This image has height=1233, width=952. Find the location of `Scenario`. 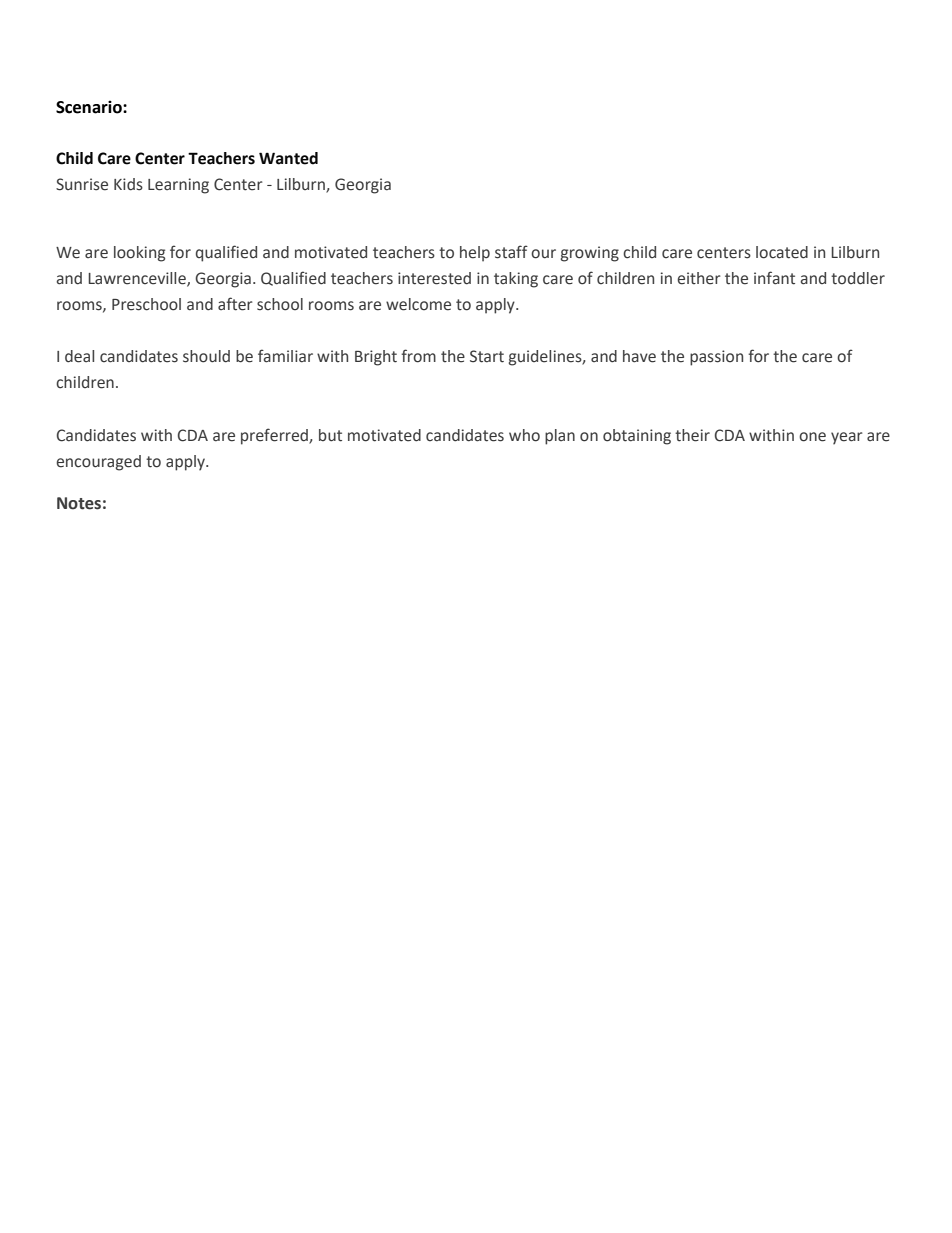

Scenario is located at coordinates (90, 107).
